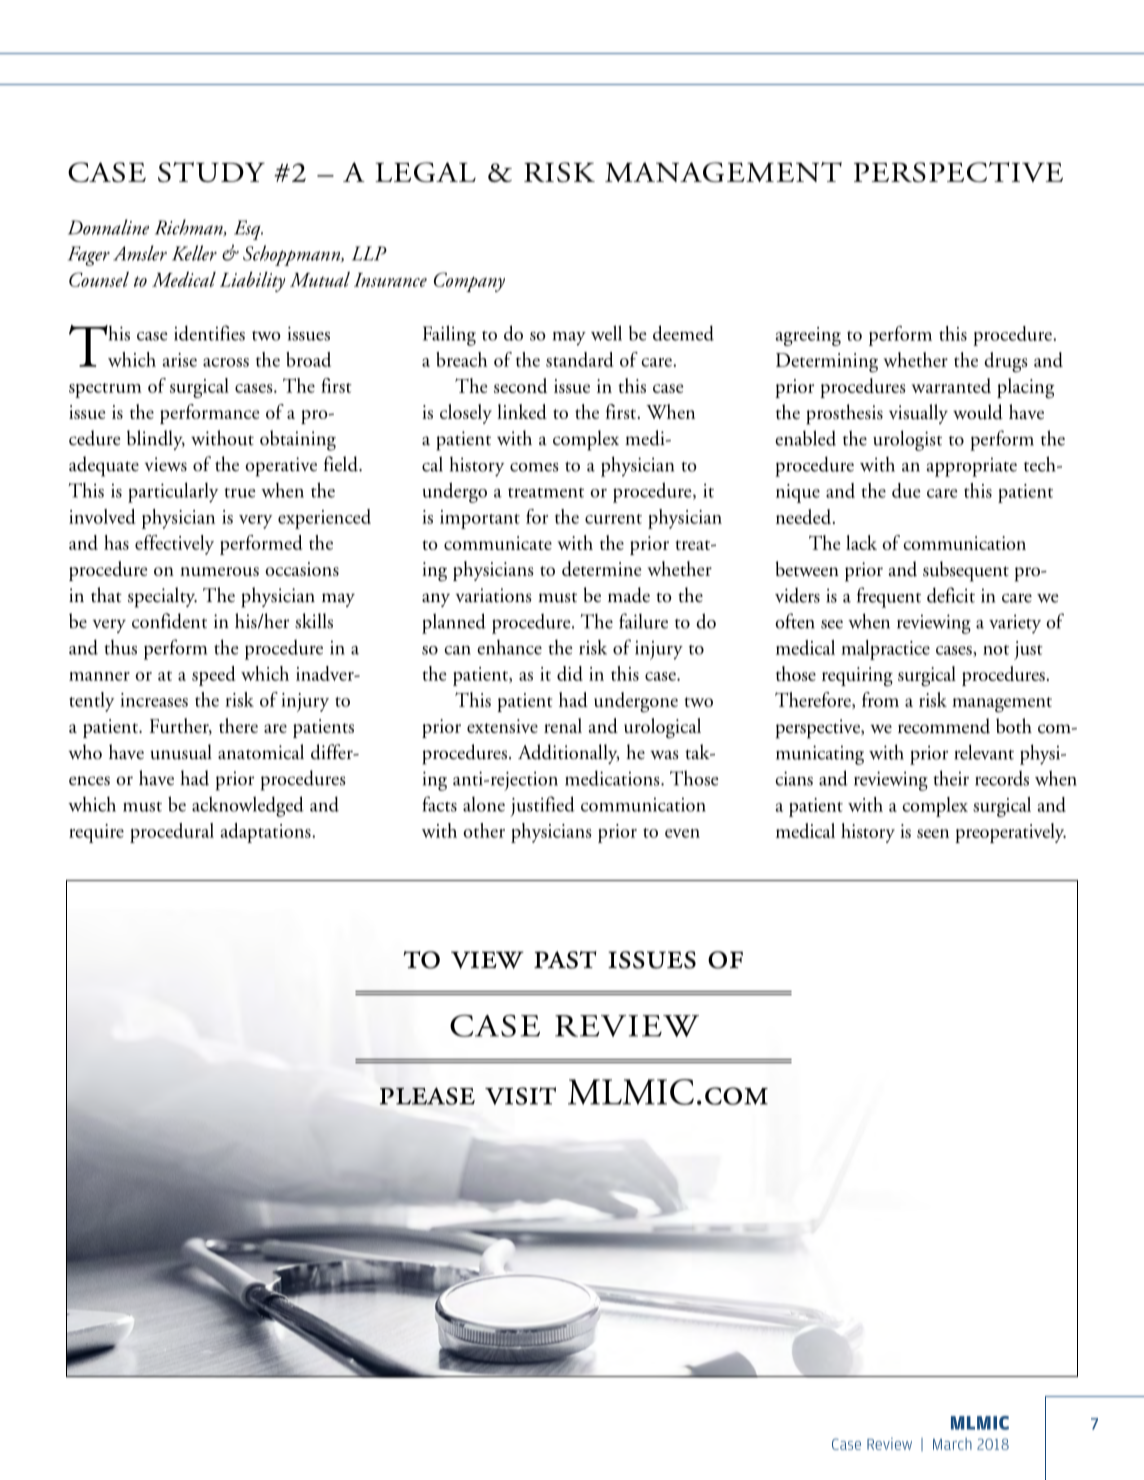  I want to click on seen, so click(933, 833).
